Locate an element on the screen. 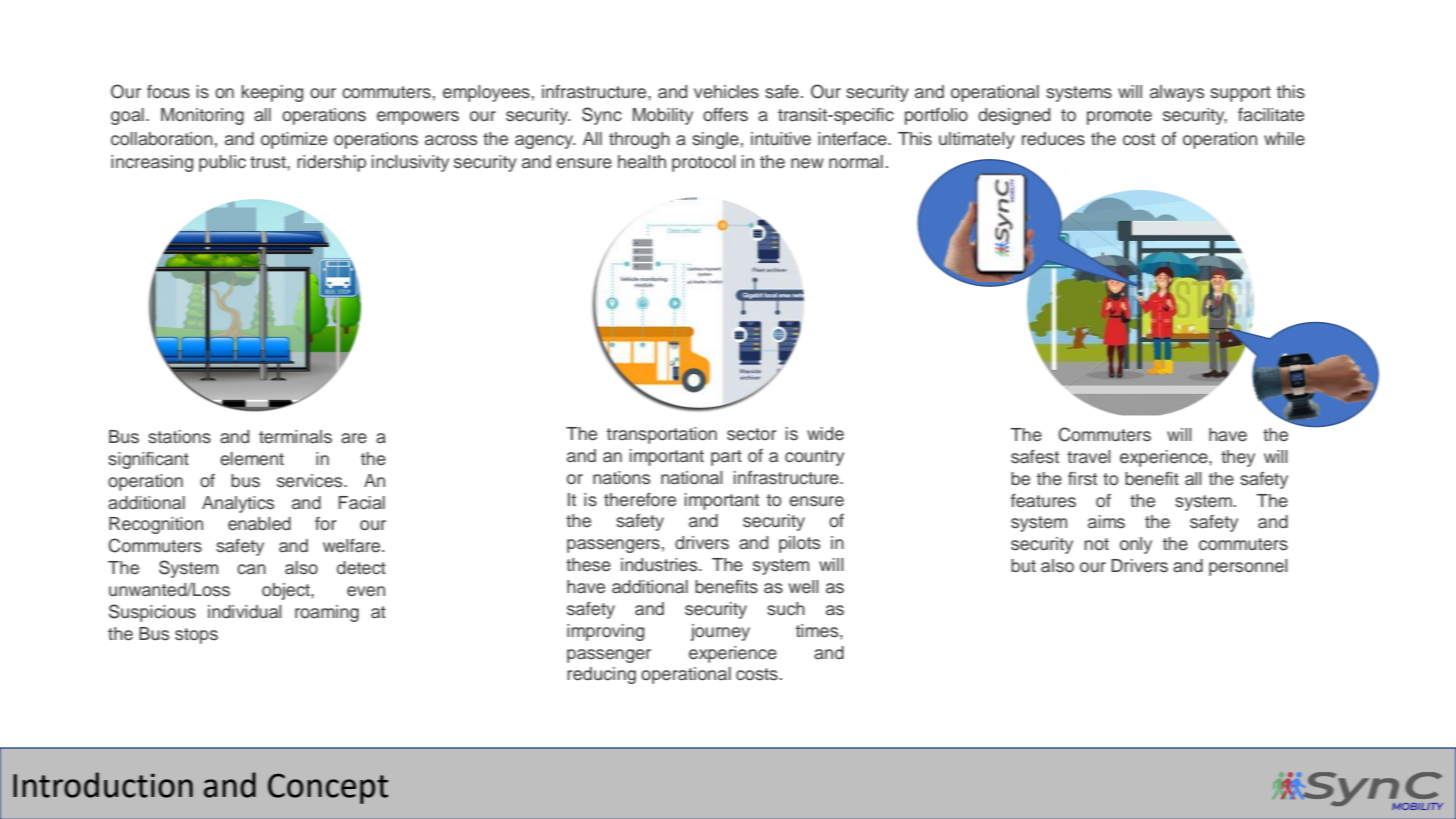 The height and width of the screenshot is (819, 1456). offers is located at coordinates (725, 115).
